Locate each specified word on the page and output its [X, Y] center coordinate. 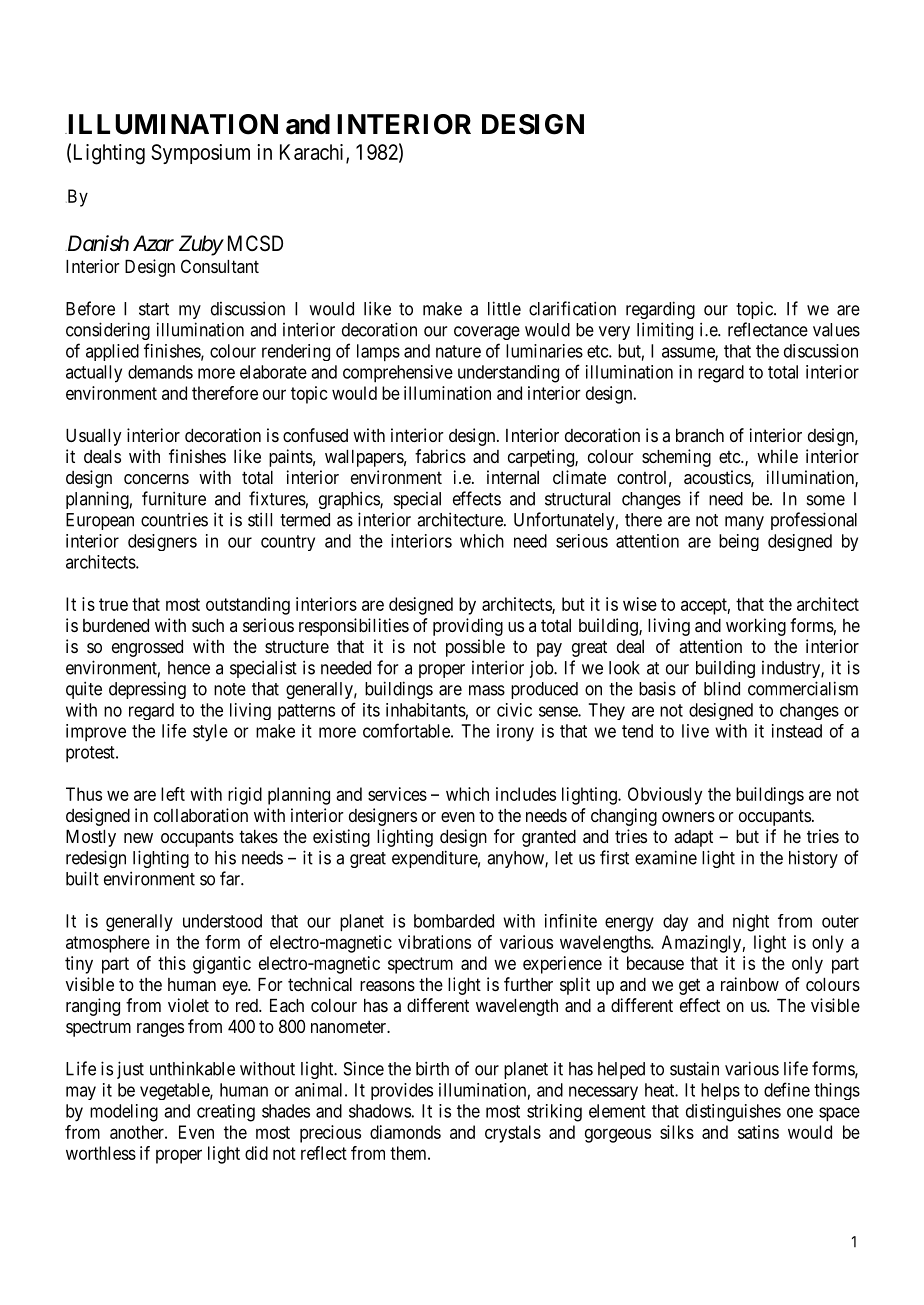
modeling [124, 1113]
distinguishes [733, 1113]
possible [475, 648]
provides [402, 1091]
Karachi [313, 153]
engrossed [147, 648]
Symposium [200, 154]
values [836, 330]
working [756, 627]
